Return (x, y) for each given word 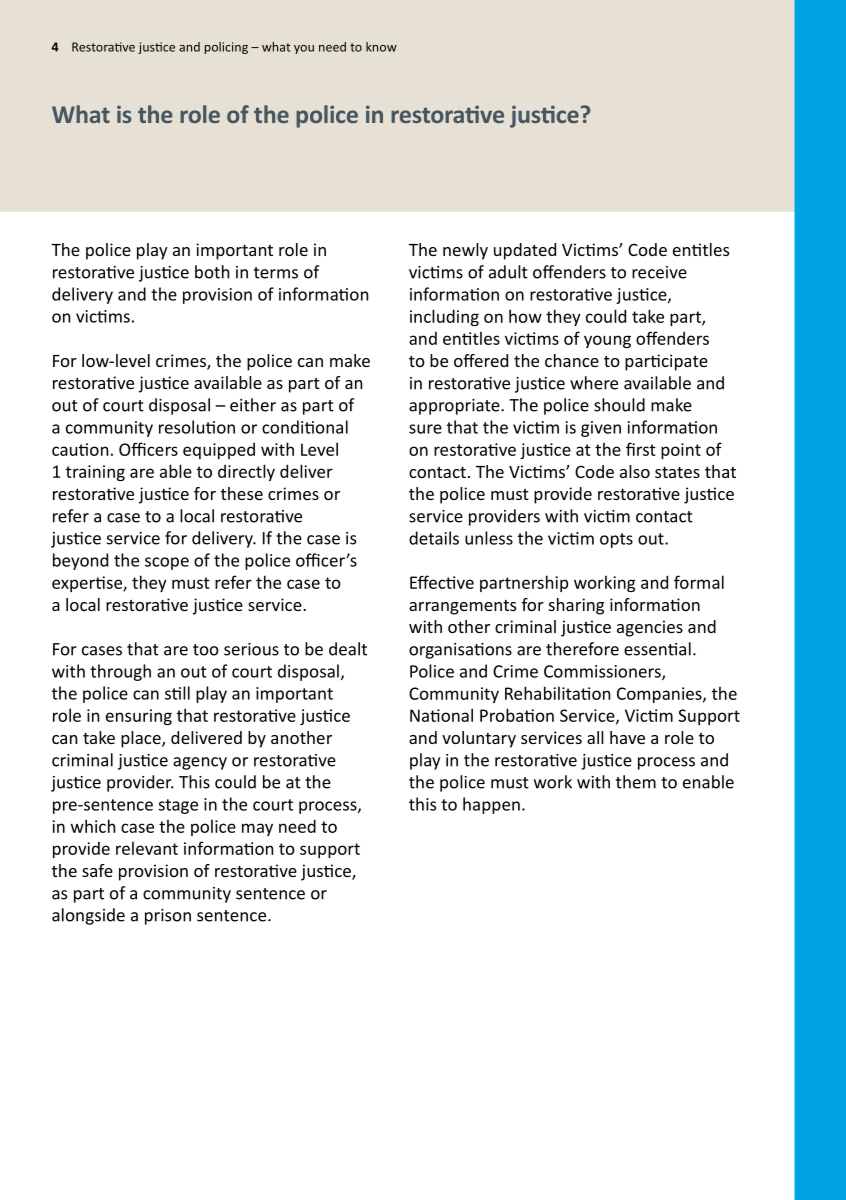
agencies (650, 628)
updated (525, 251)
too (206, 650)
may (257, 829)
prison (168, 917)
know (381, 47)
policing (226, 48)
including (444, 317)
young (607, 341)
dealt (348, 649)
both (212, 272)
